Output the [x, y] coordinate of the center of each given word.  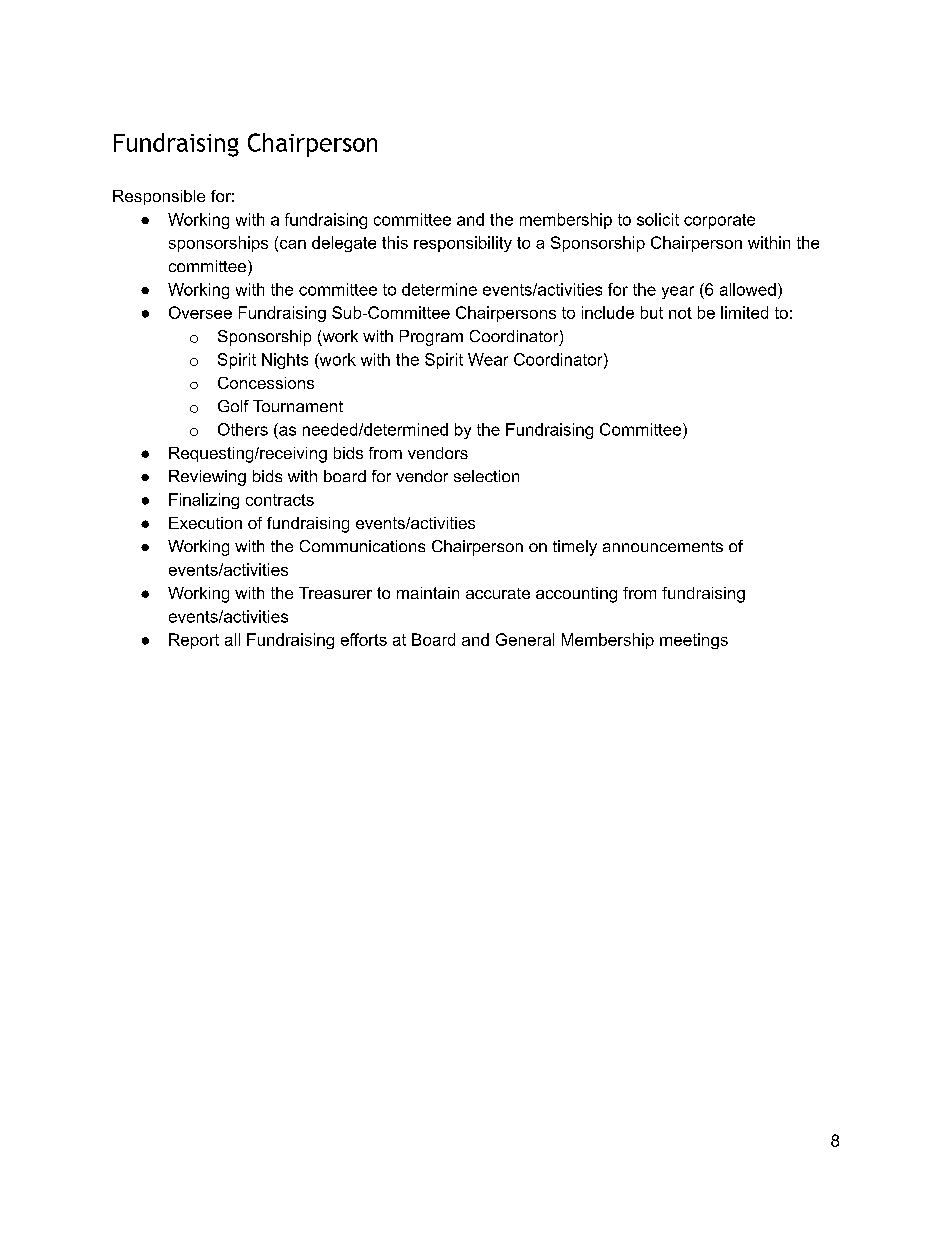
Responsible [159, 197]
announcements [663, 546]
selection [486, 476]
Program [431, 338]
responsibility [463, 244]
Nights [285, 361]
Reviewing [207, 478]
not [680, 313]
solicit [658, 219]
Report [194, 641]
